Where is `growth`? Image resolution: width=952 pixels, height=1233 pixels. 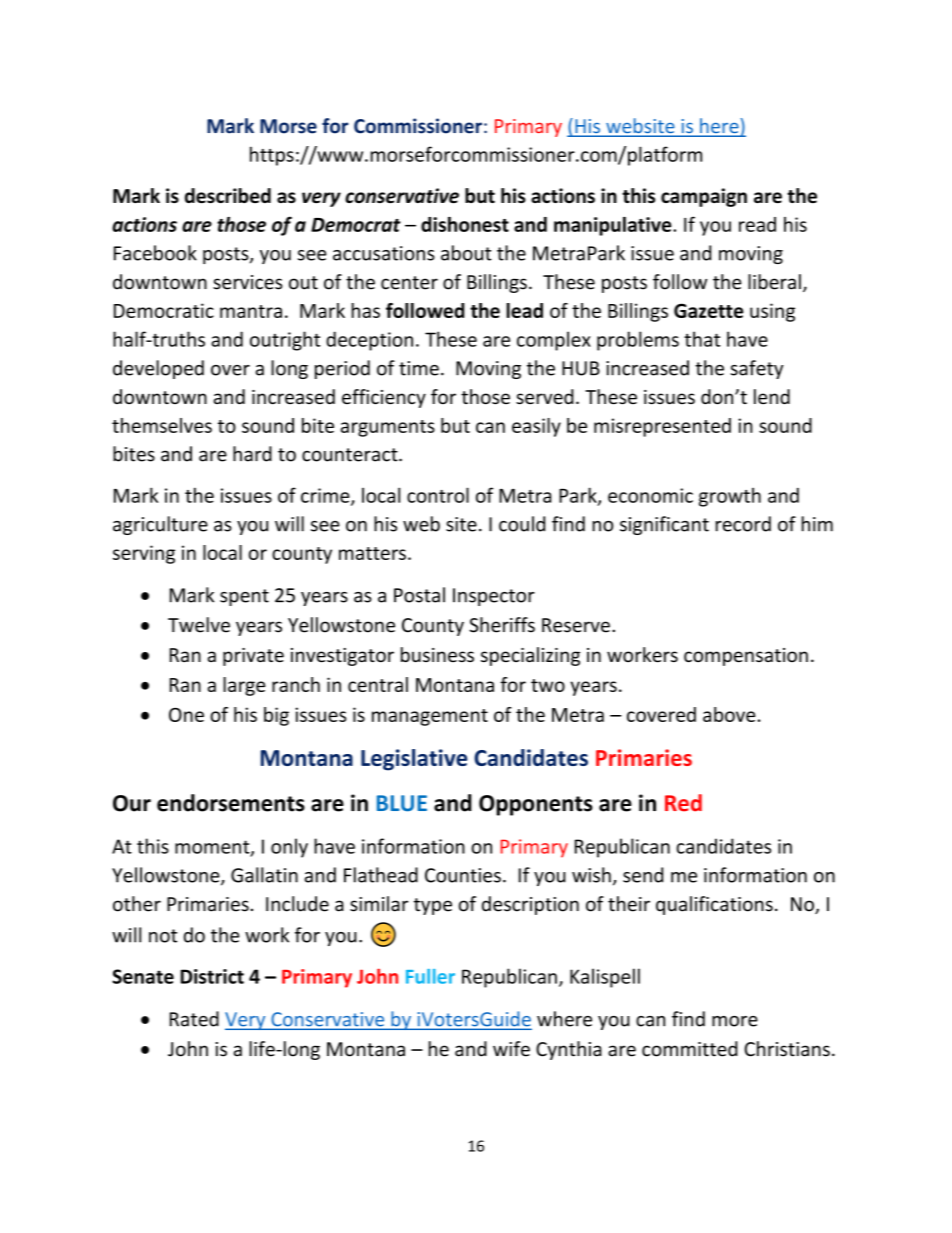 growth is located at coordinates (730, 497).
